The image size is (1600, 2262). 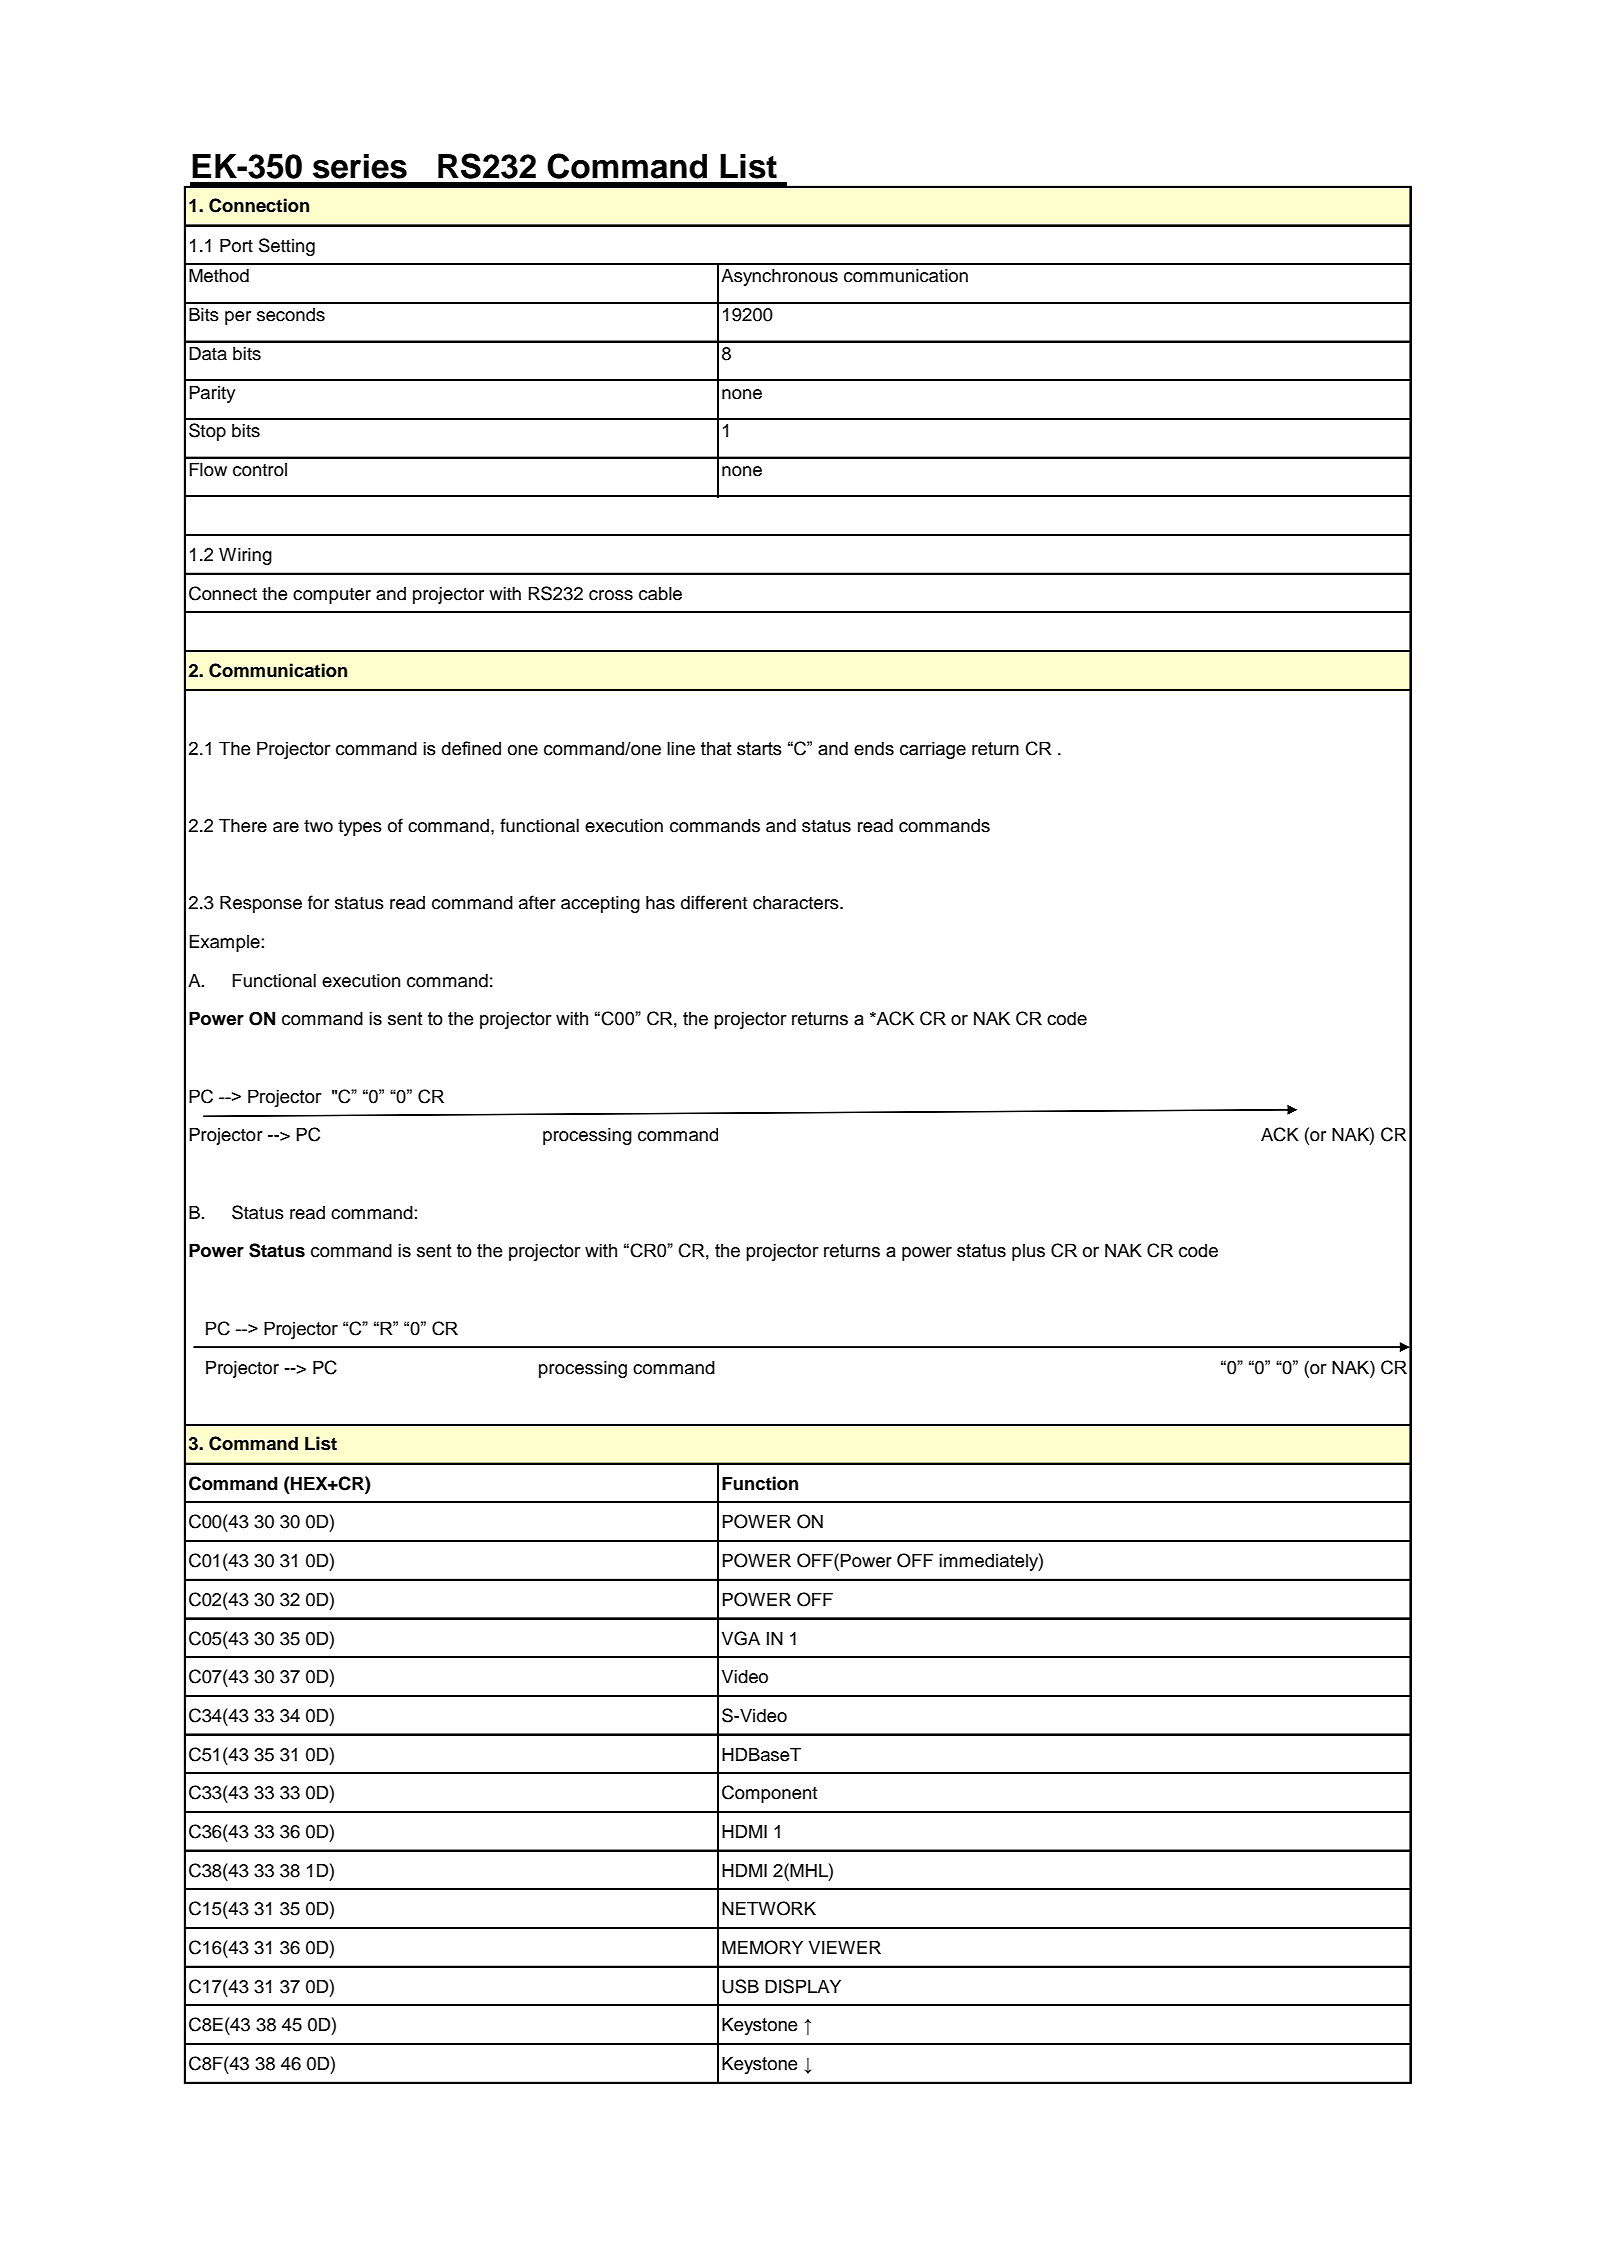 What do you see at coordinates (660, 593) in the screenshot?
I see `cable` at bounding box center [660, 593].
